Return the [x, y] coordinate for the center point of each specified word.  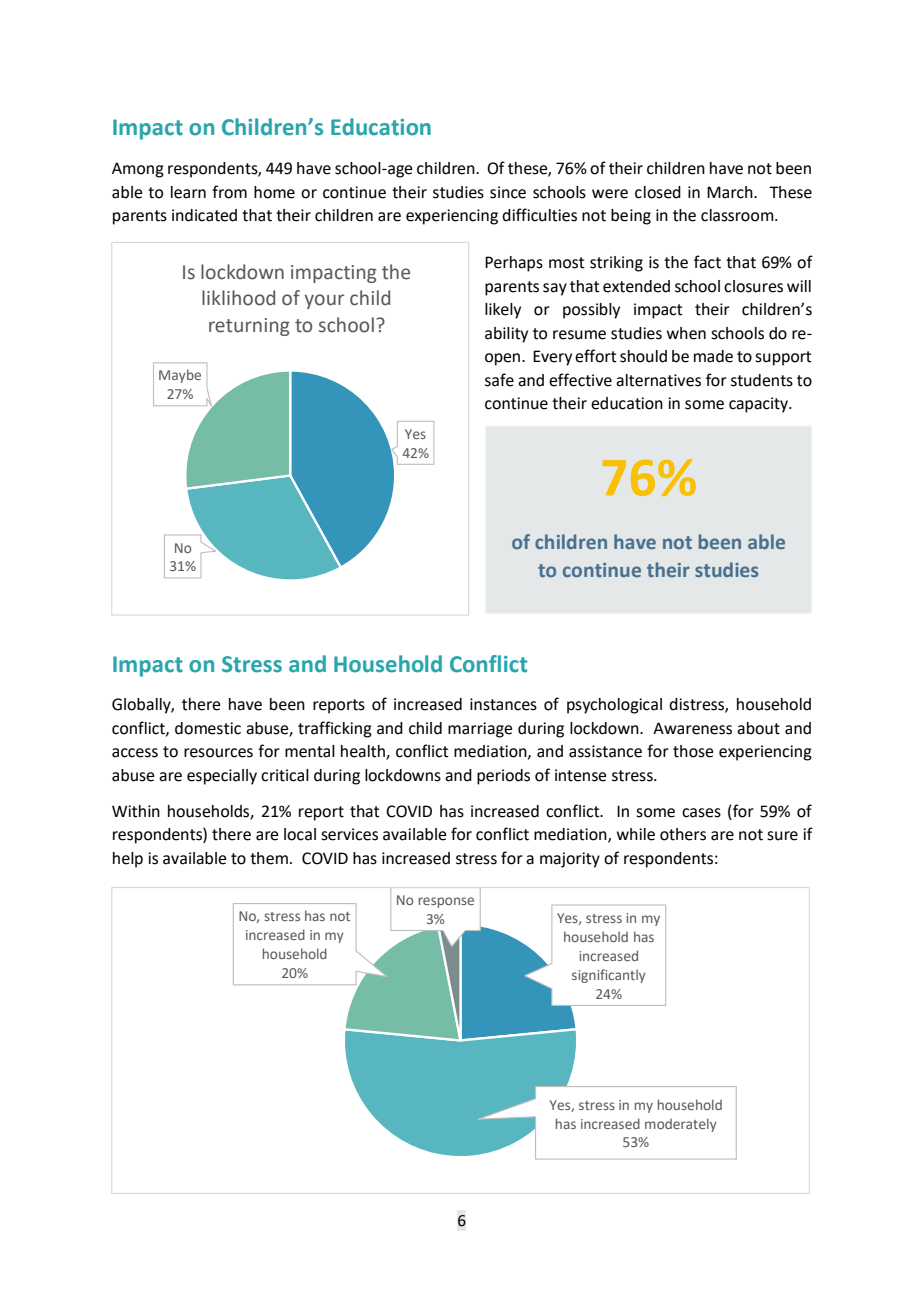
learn [188, 192]
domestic [208, 728]
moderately [681, 1125]
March [731, 192]
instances [503, 704]
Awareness [692, 728]
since [508, 192]
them [269, 858]
